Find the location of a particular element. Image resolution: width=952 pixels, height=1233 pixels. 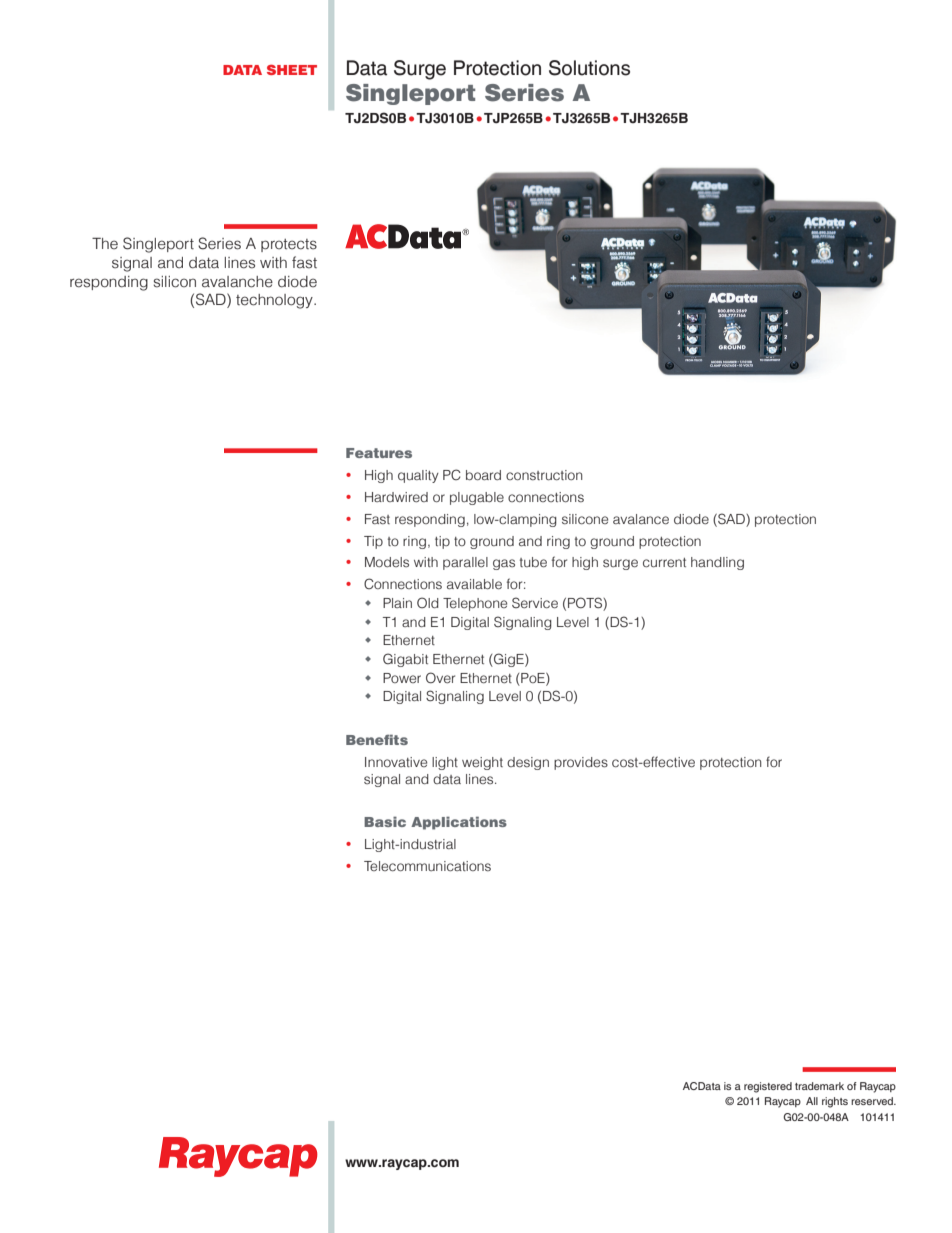

SHEET is located at coordinates (292, 70).
